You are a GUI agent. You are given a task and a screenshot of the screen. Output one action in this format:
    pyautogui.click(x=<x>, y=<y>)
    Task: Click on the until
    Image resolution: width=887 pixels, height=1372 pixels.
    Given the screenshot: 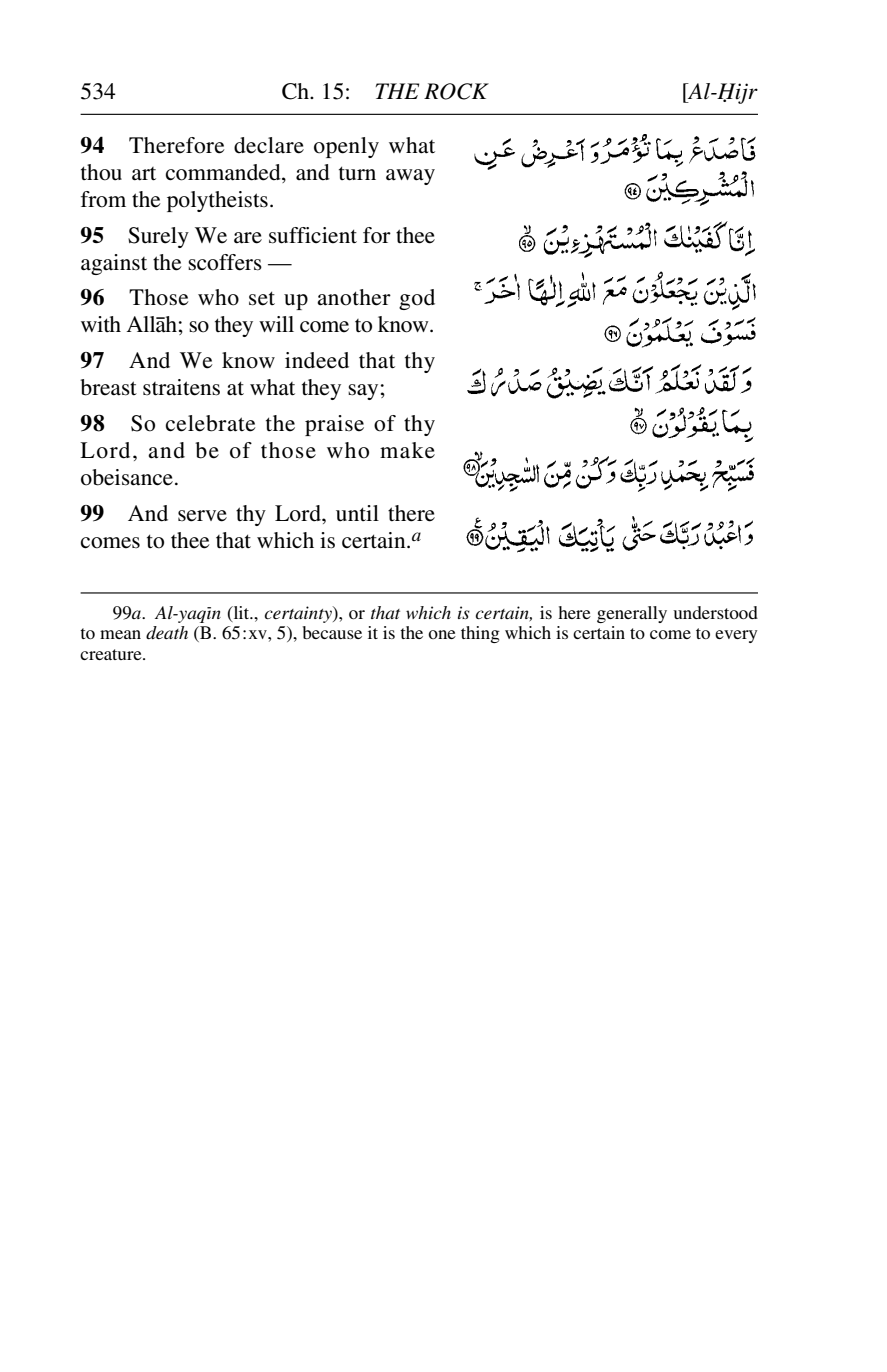 What is the action you would take?
    pyautogui.click(x=357, y=513)
